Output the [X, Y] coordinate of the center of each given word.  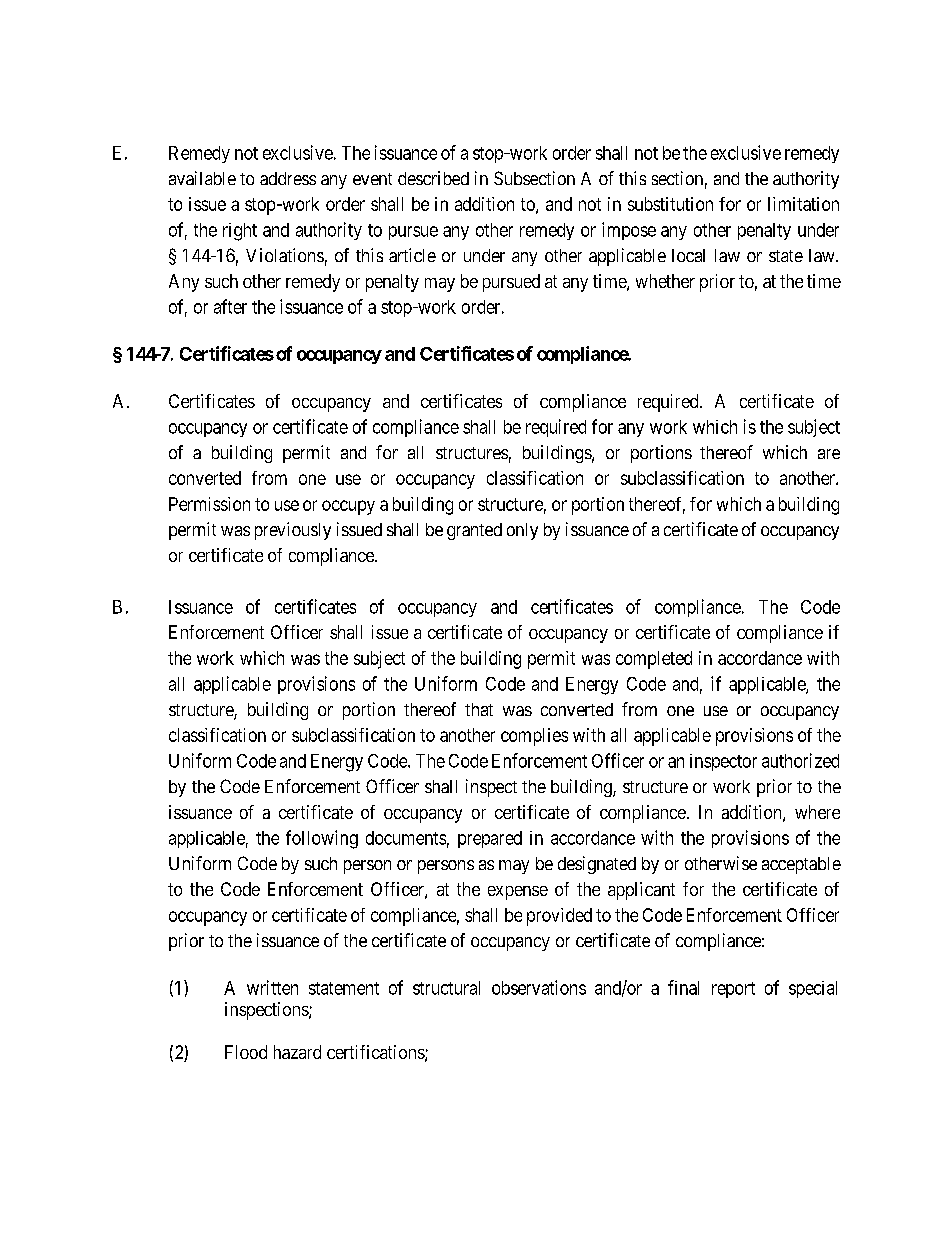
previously [293, 531]
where [817, 812]
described [433, 178]
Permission [209, 504]
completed [654, 660]
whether [665, 281]
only [522, 531]
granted [474, 531]
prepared [490, 839]
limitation [803, 204]
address [288, 178]
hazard [297, 1052]
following [322, 839]
